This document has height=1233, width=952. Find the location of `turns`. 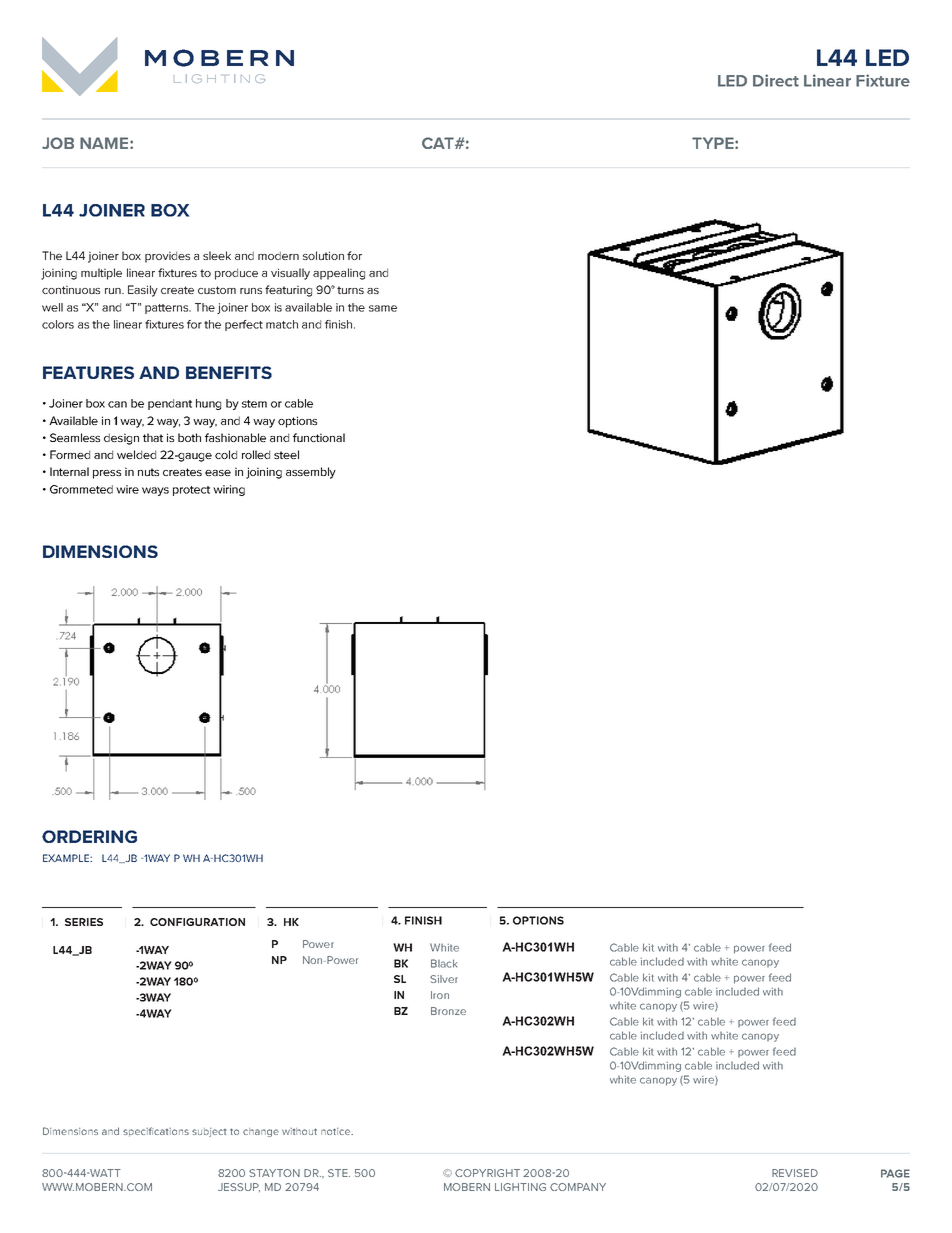

turns is located at coordinates (350, 290).
